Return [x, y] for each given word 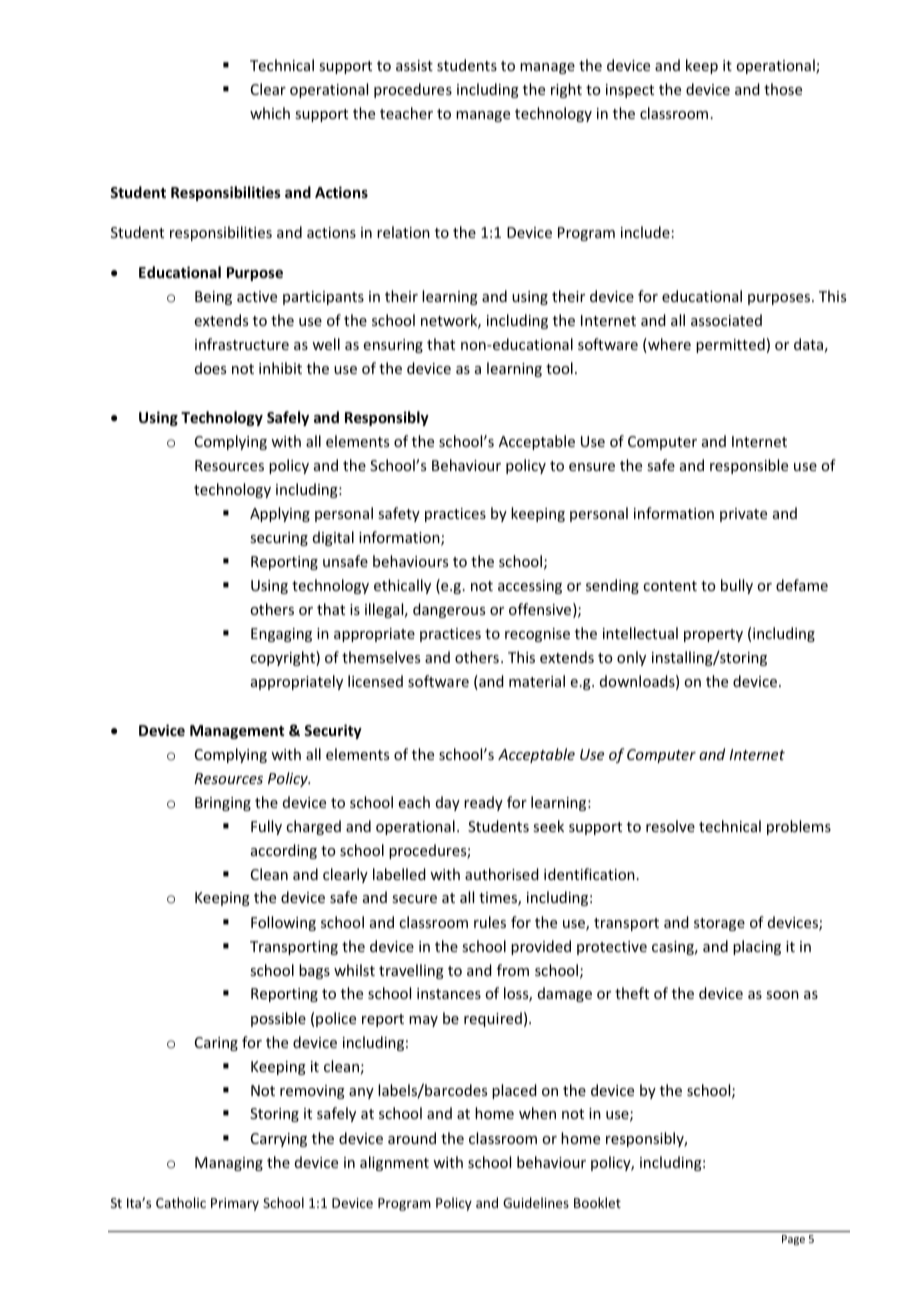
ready [483, 803]
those [783, 89]
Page [793, 1240]
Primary [235, 1204]
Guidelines [536, 1202]
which [270, 113]
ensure [592, 467]
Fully [266, 827]
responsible [749, 466]
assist [414, 65]
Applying [280, 514]
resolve [670, 826]
